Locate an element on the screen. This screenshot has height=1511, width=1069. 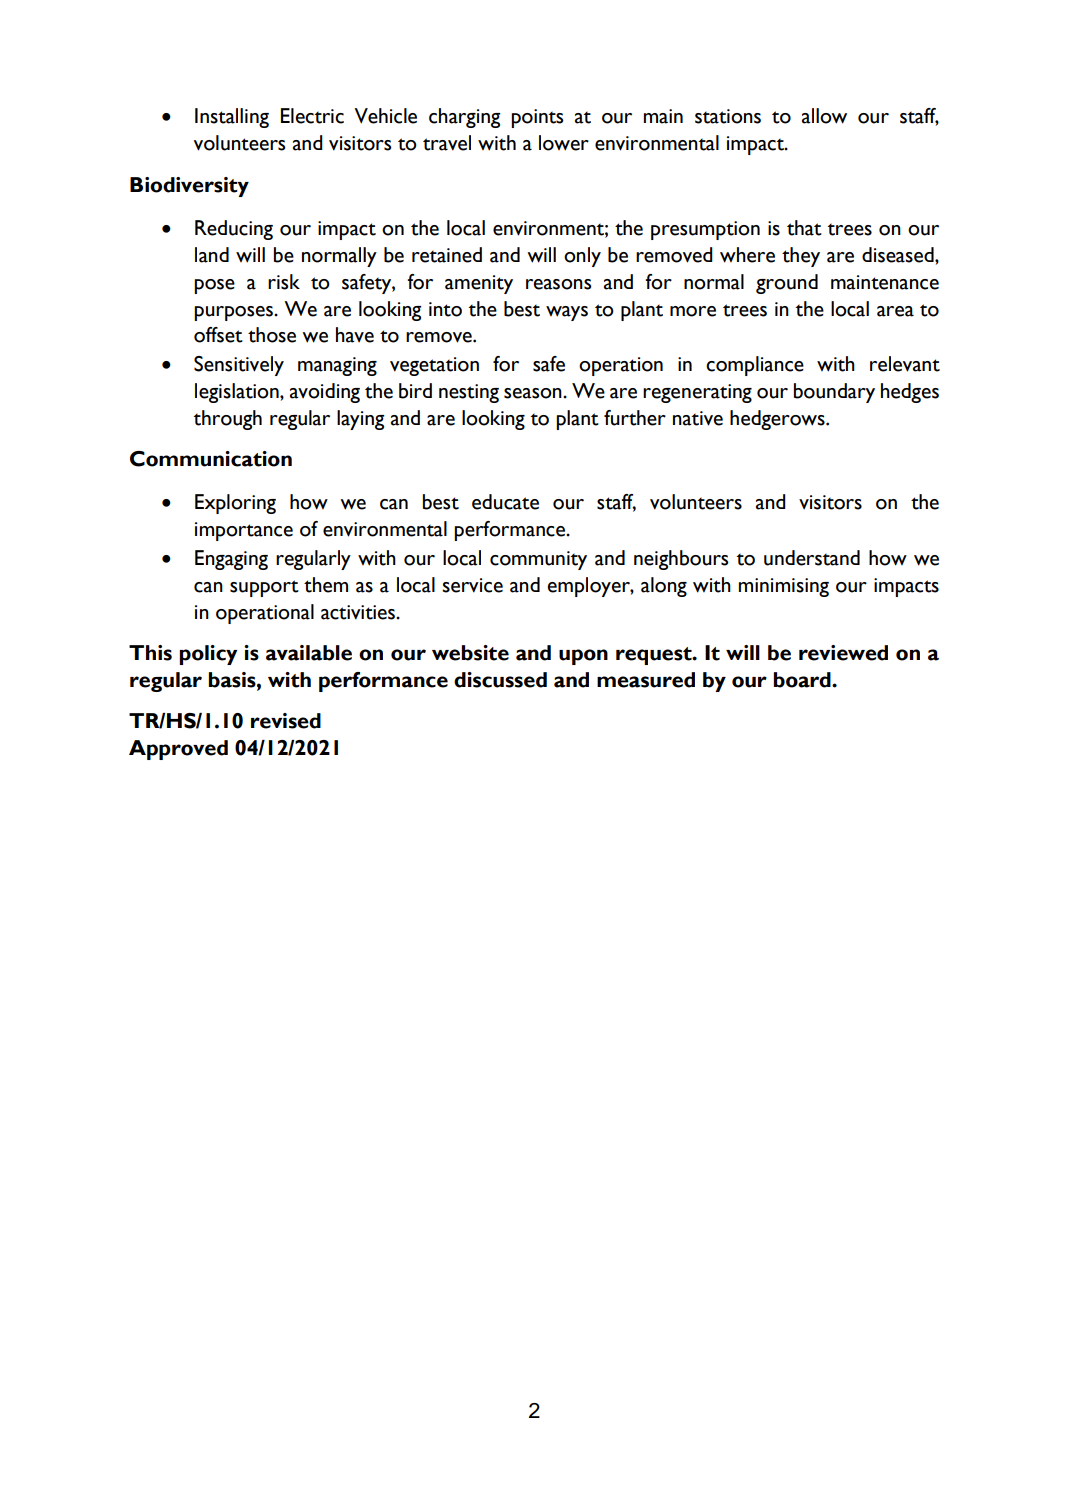
season is located at coordinates (534, 393).
